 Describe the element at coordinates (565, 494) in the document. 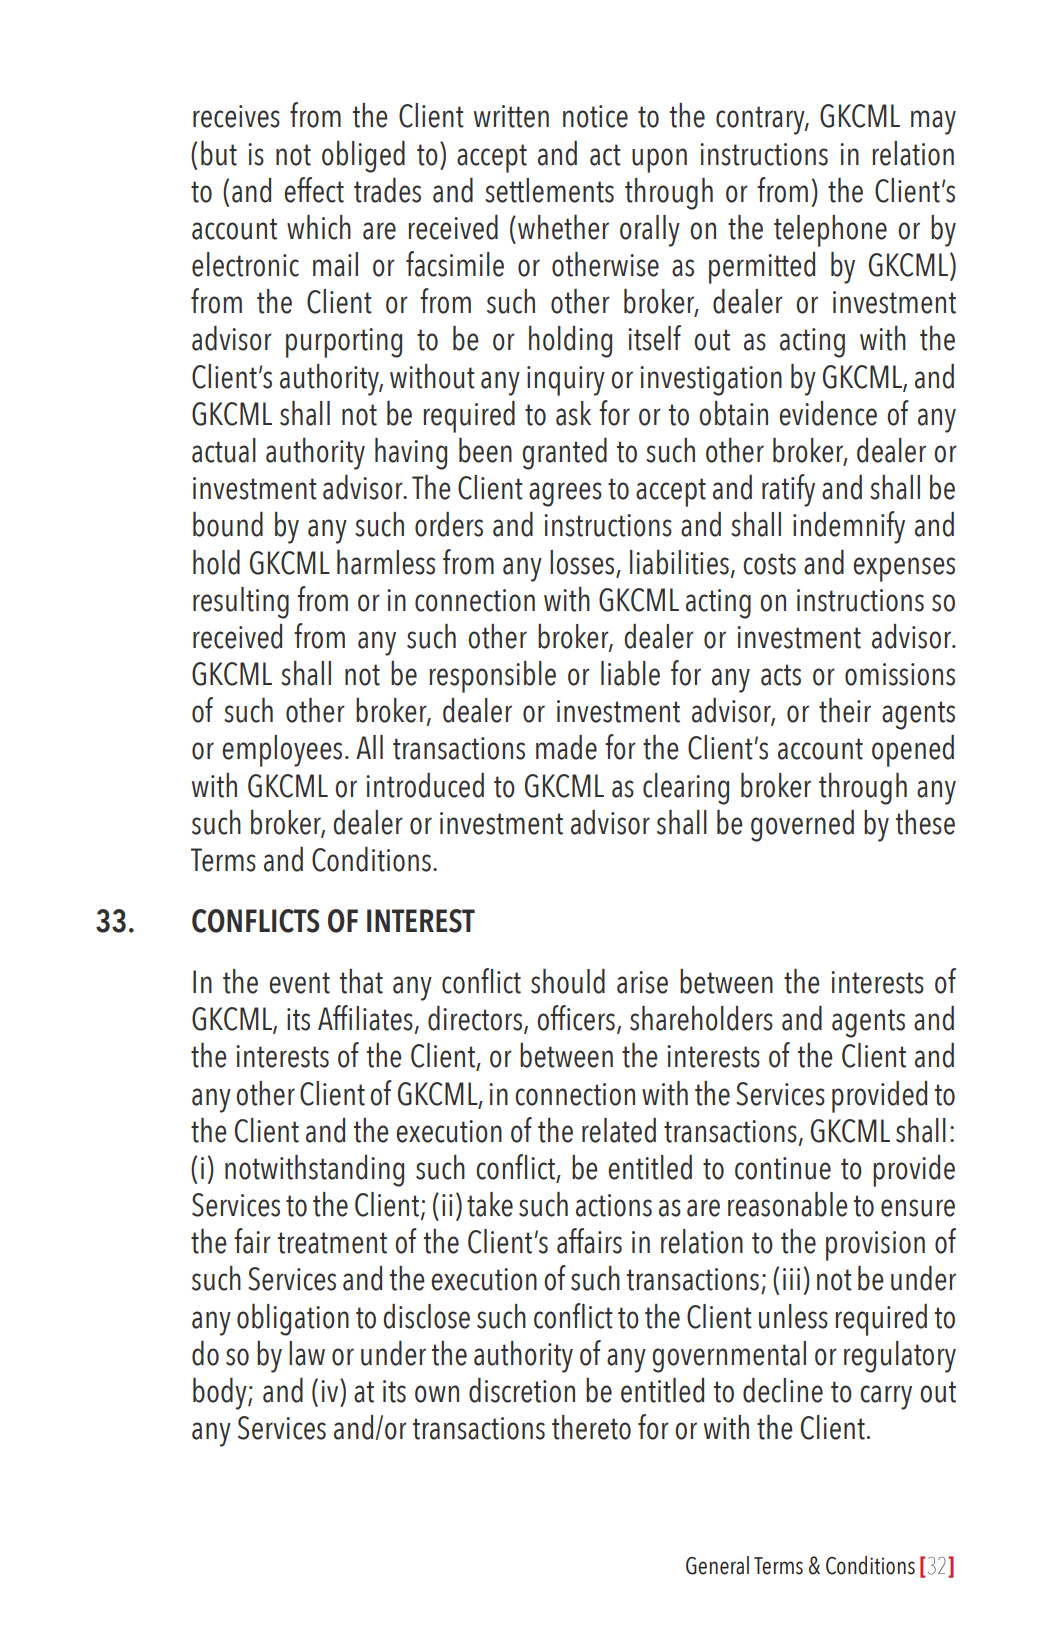

I see `agrees` at that location.
